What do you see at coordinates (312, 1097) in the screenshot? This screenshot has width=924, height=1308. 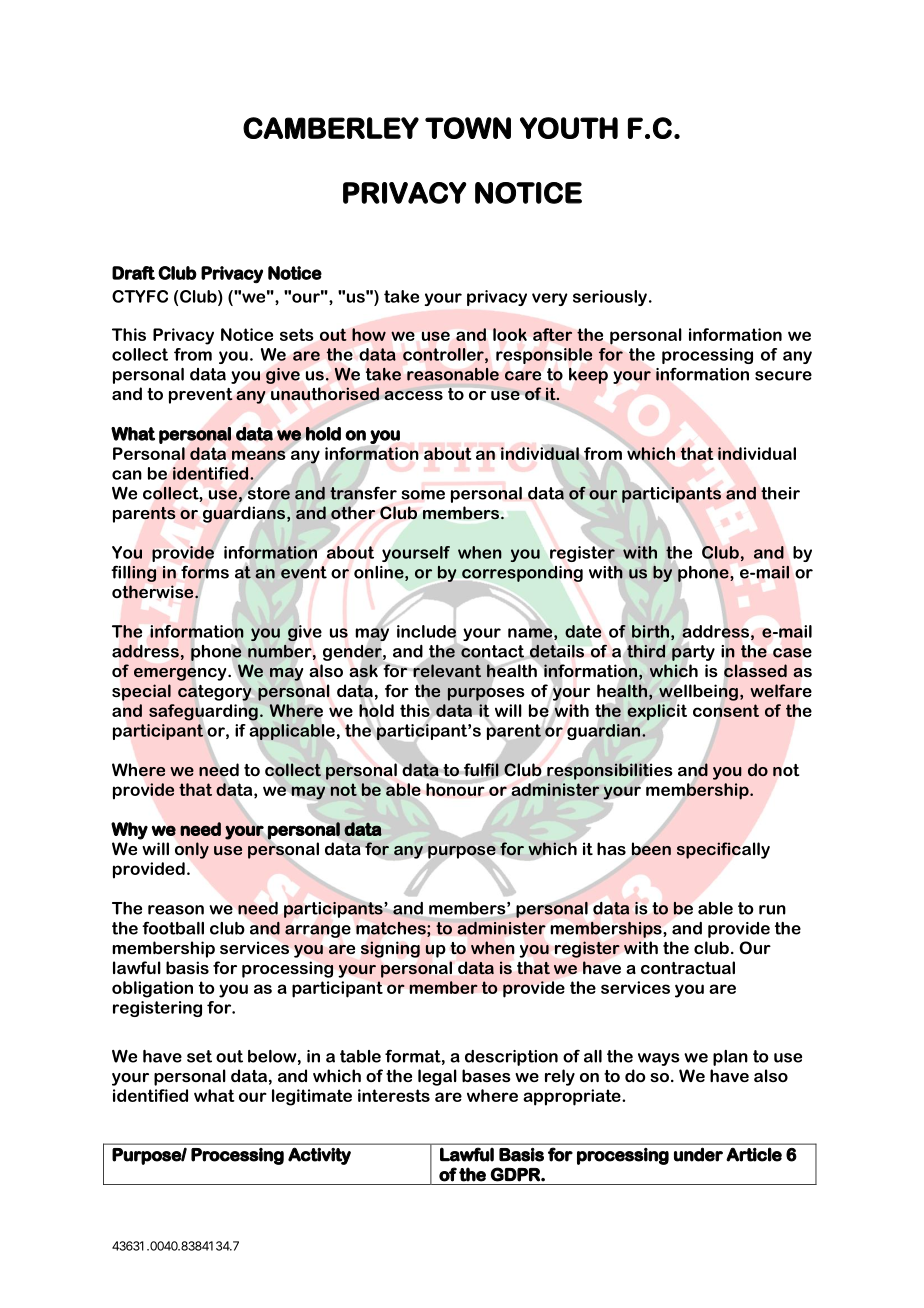 I see `legitimate` at bounding box center [312, 1097].
